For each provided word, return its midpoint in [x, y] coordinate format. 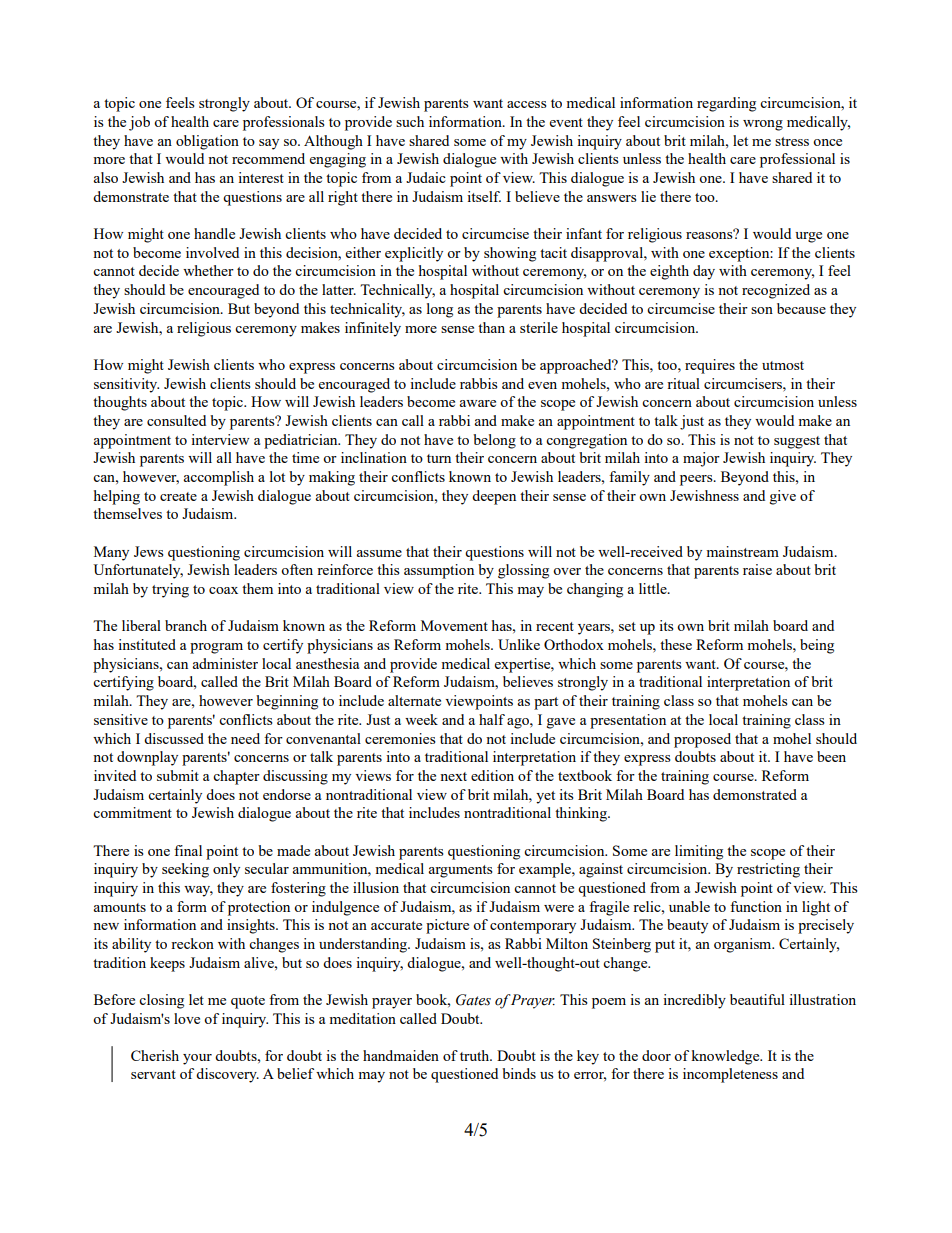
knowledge [726, 1057]
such [410, 121]
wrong [763, 125]
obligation [207, 142]
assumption [439, 571]
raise [757, 569]
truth [476, 1055]
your [197, 1059]
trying [170, 590]
